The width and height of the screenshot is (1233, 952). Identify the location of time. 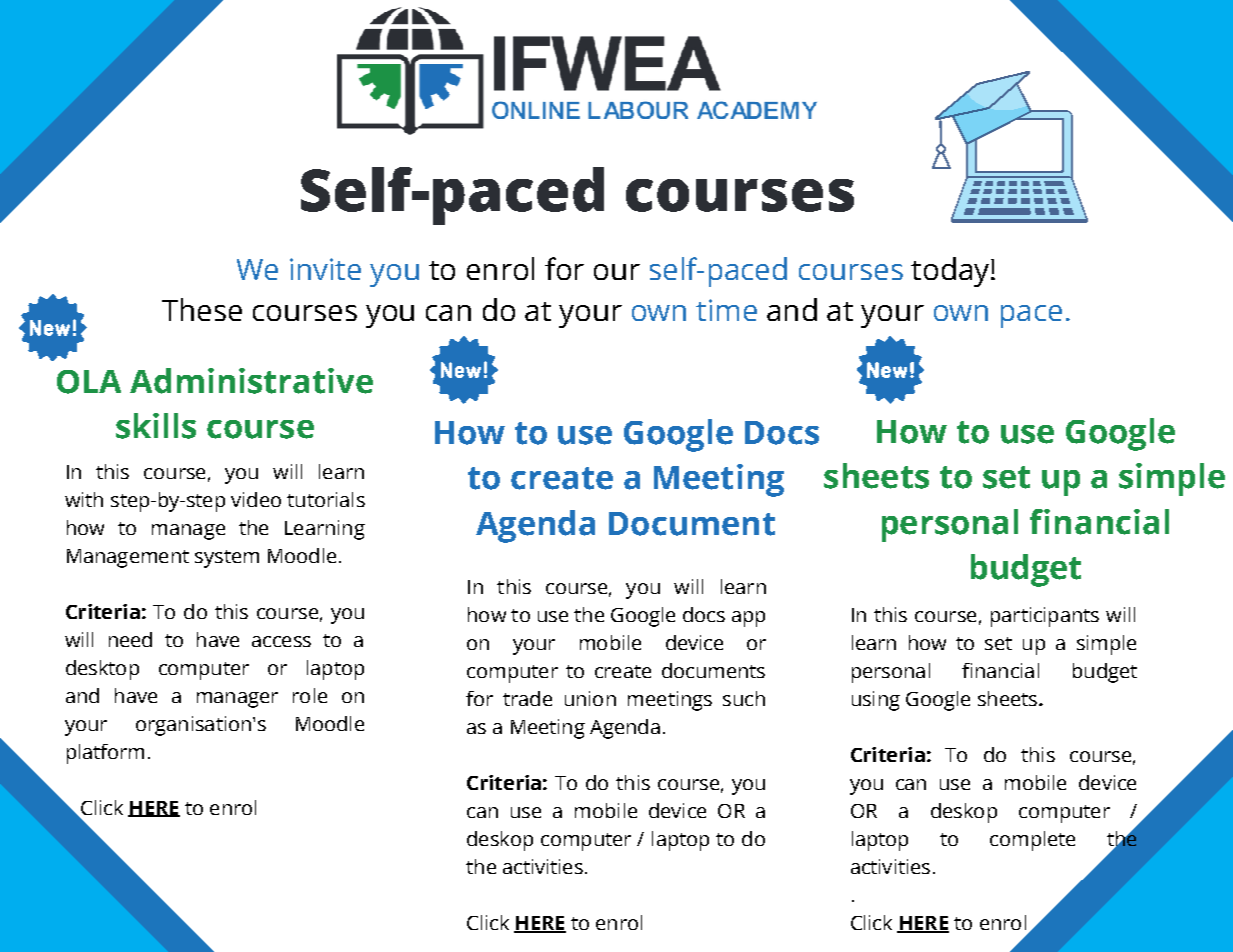
(726, 310).
